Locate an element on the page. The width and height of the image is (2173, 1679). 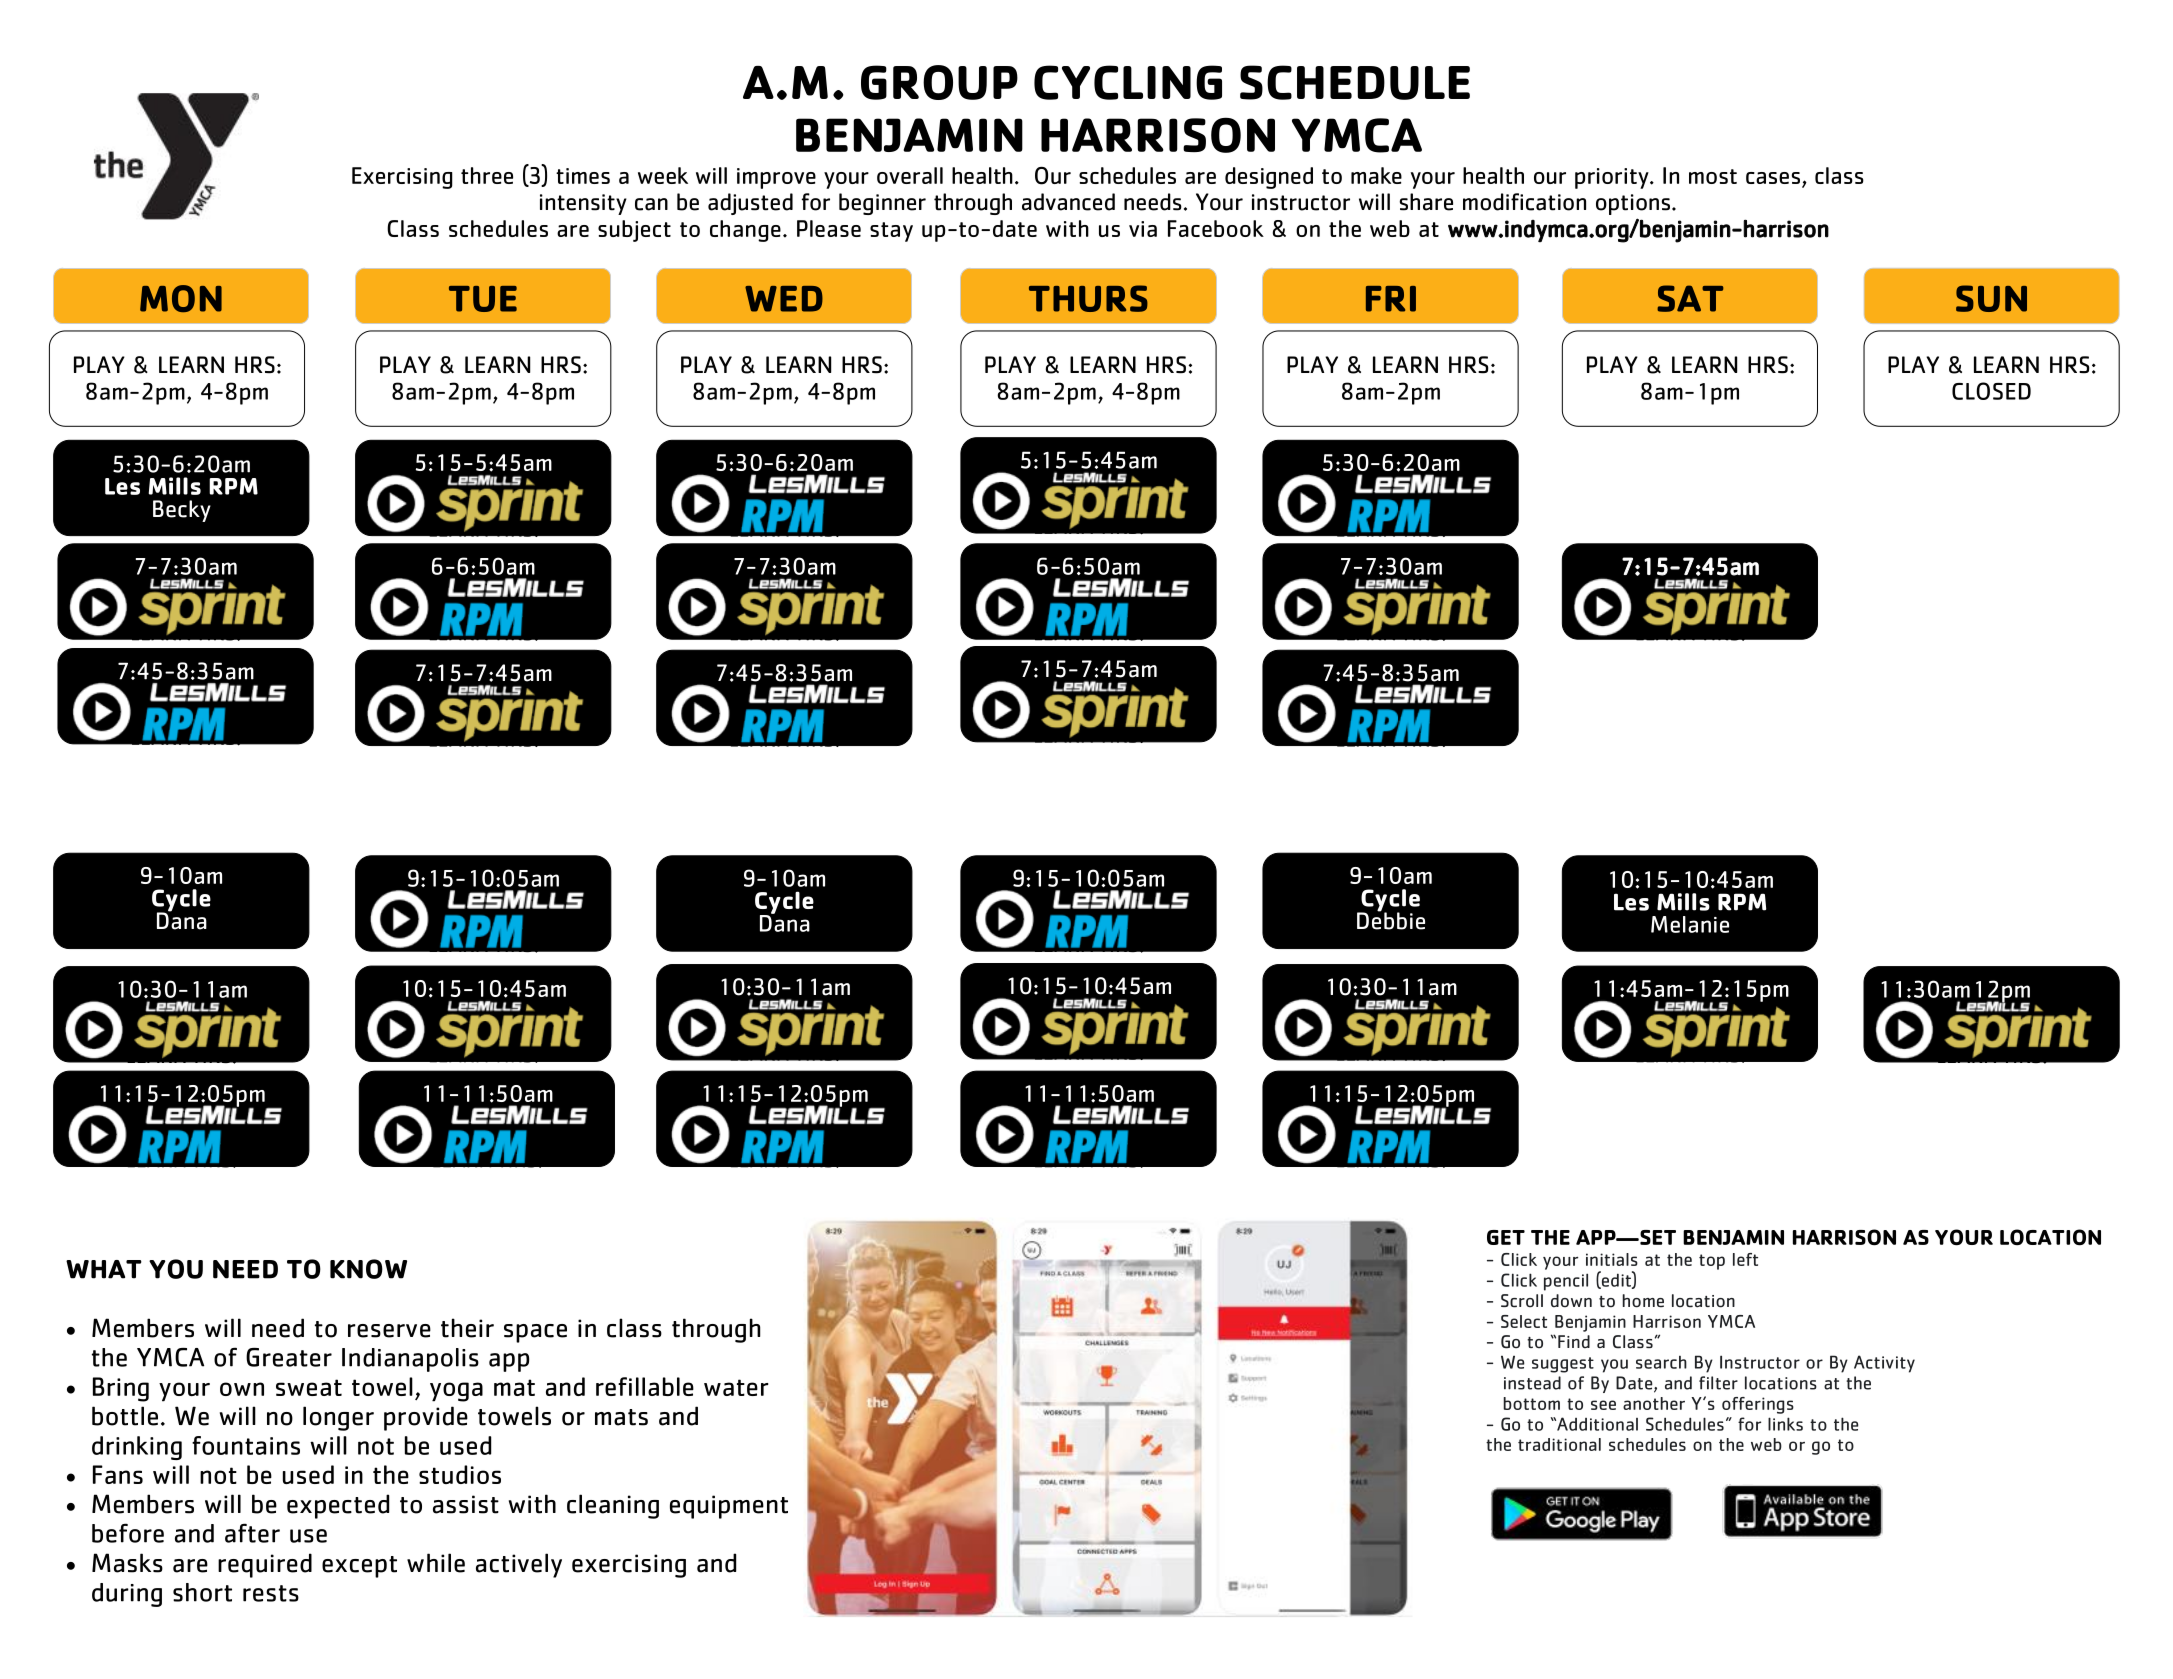
CLOSED is located at coordinates (1991, 391).
